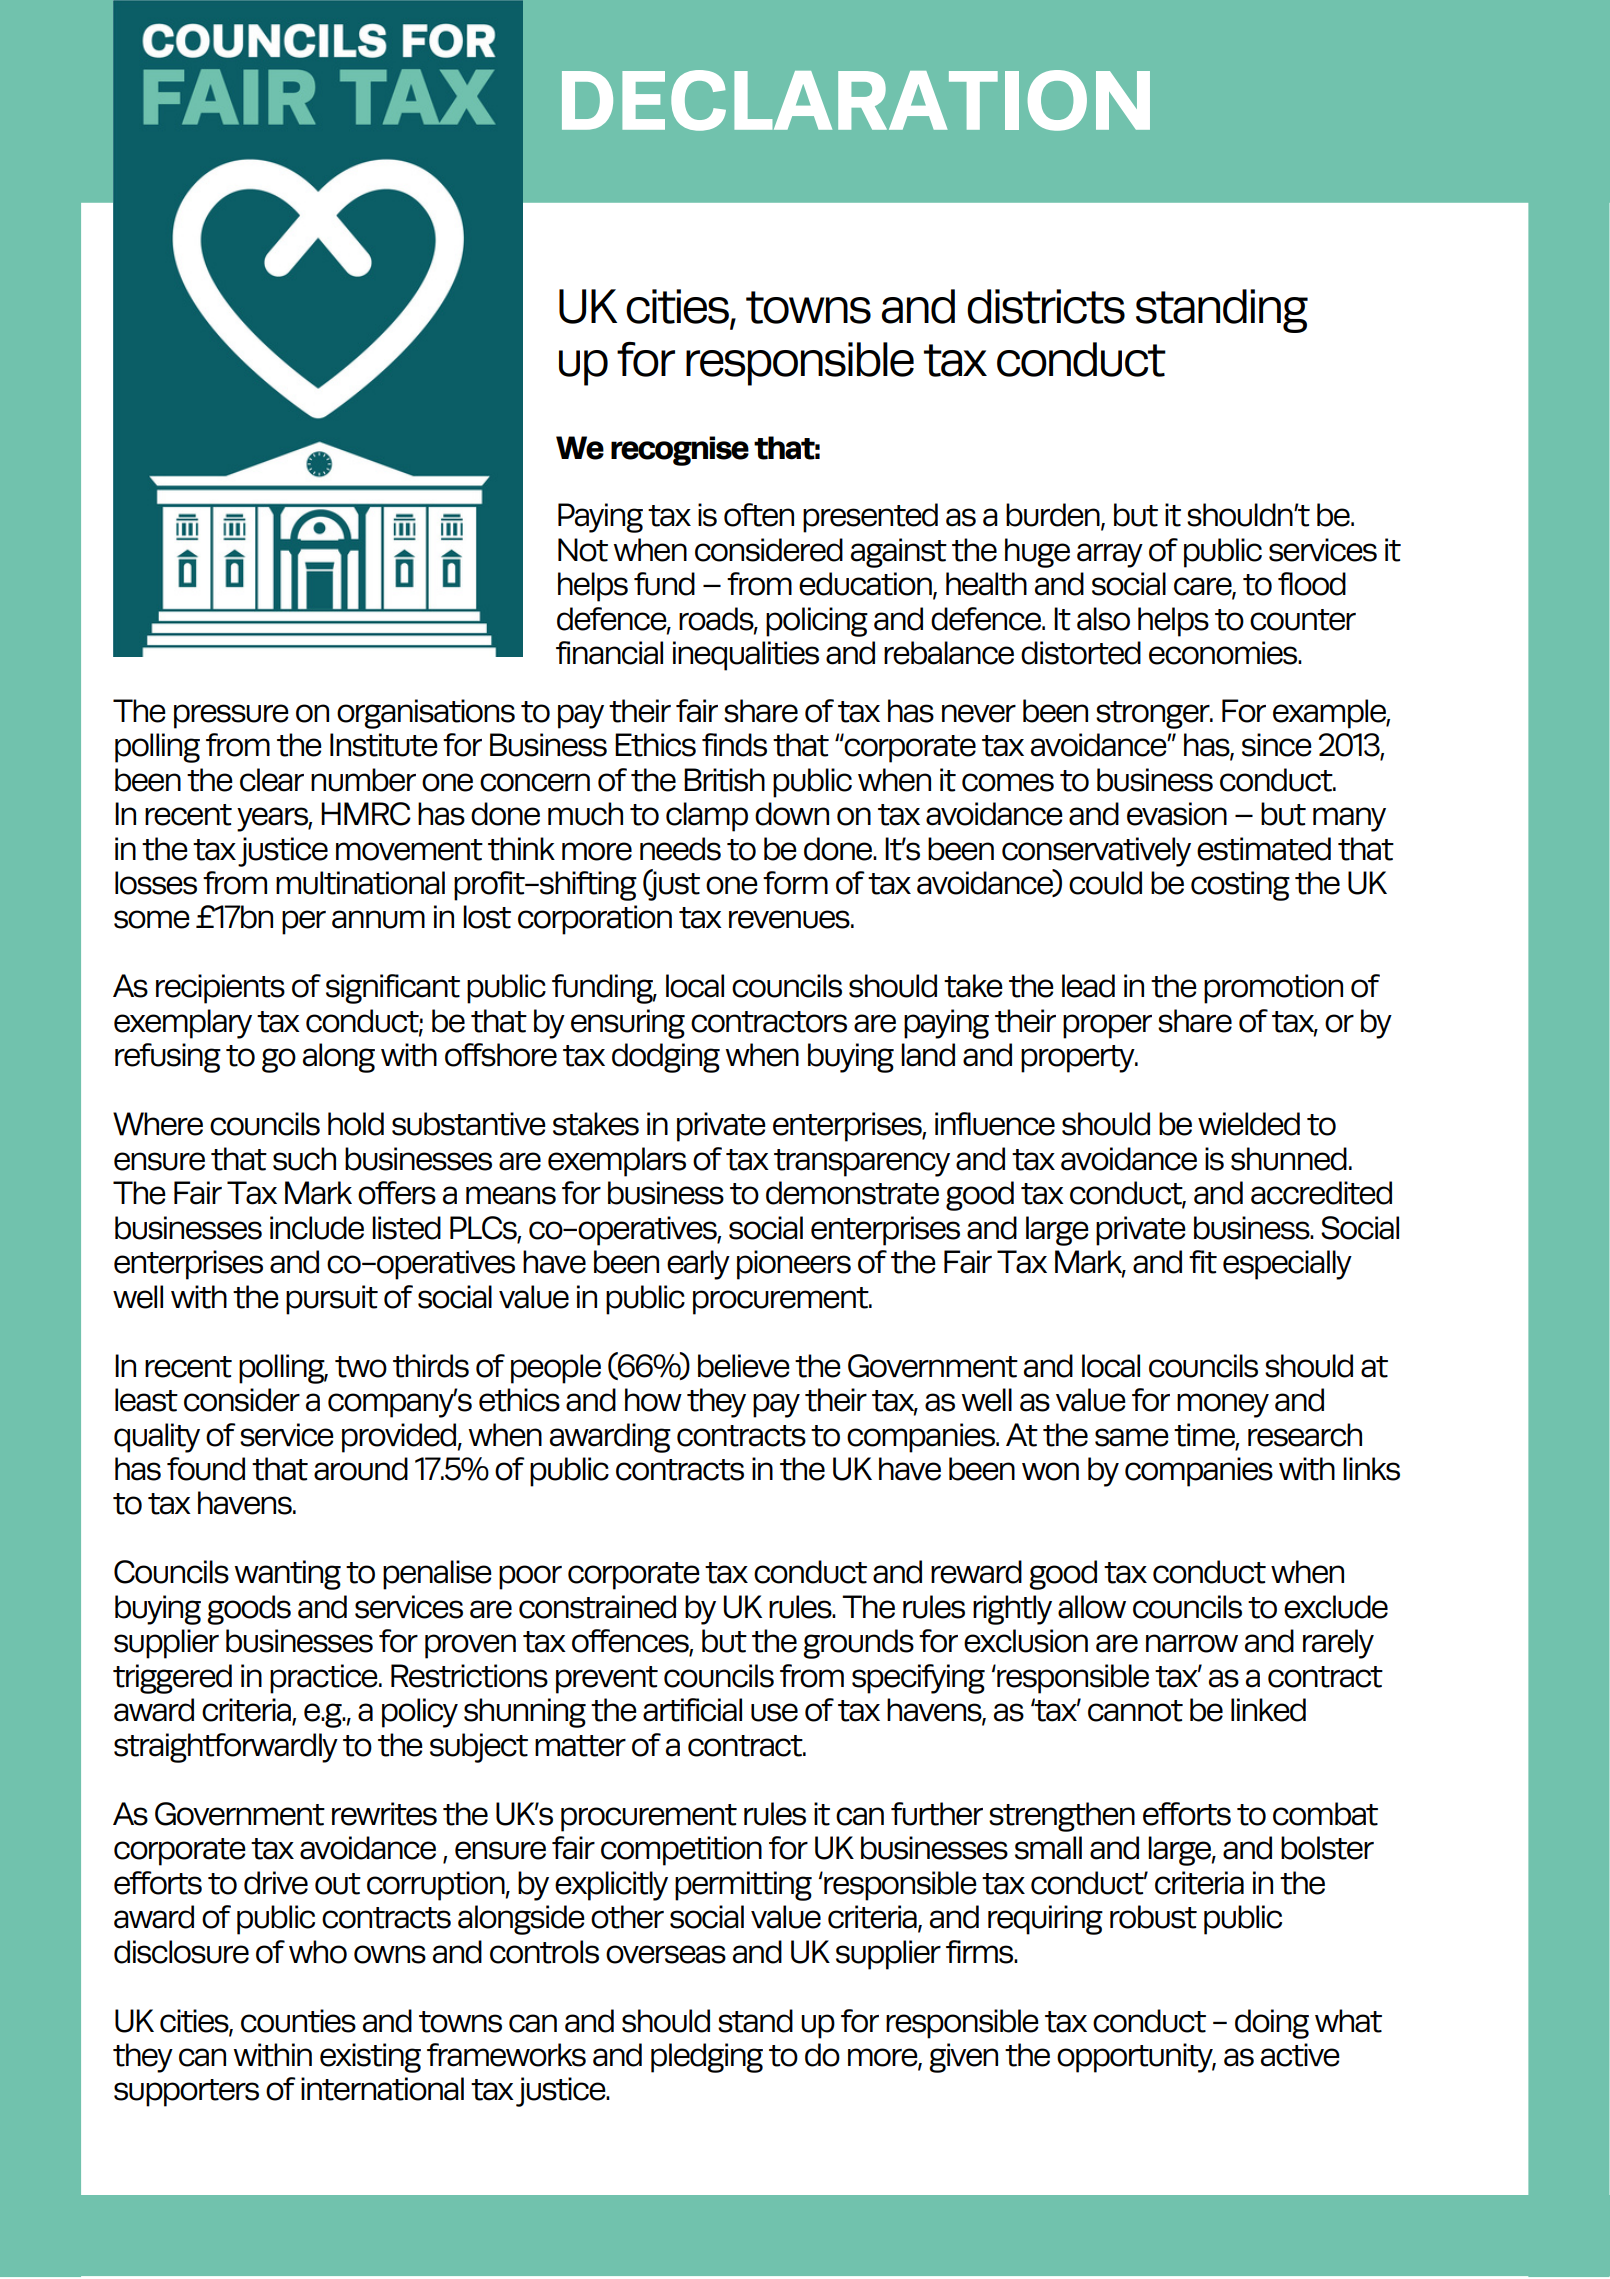 The image size is (1610, 2279). What do you see at coordinates (858, 1644) in the screenshot?
I see `grounds` at bounding box center [858, 1644].
